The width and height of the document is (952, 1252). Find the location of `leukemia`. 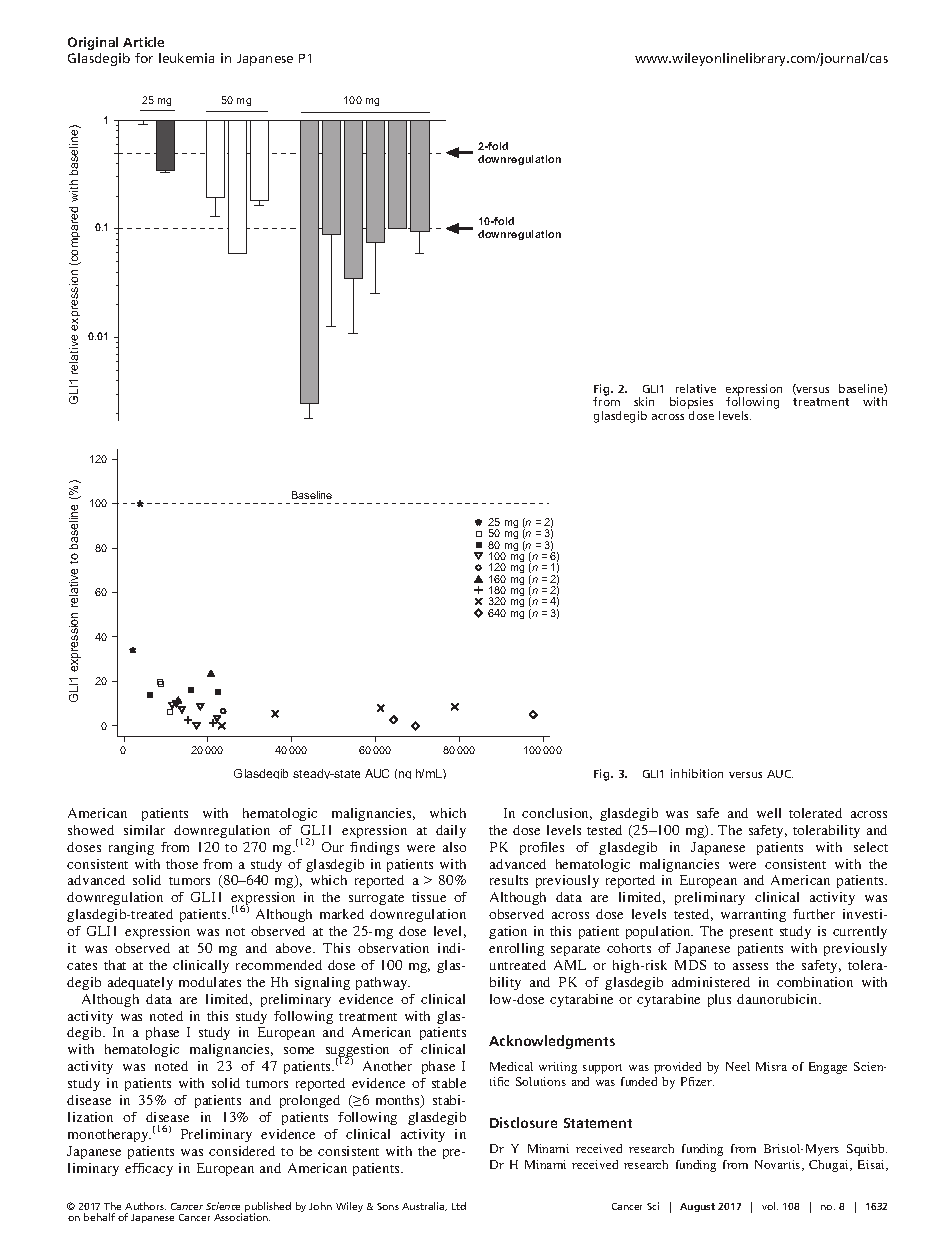

leukemia is located at coordinates (186, 58).
